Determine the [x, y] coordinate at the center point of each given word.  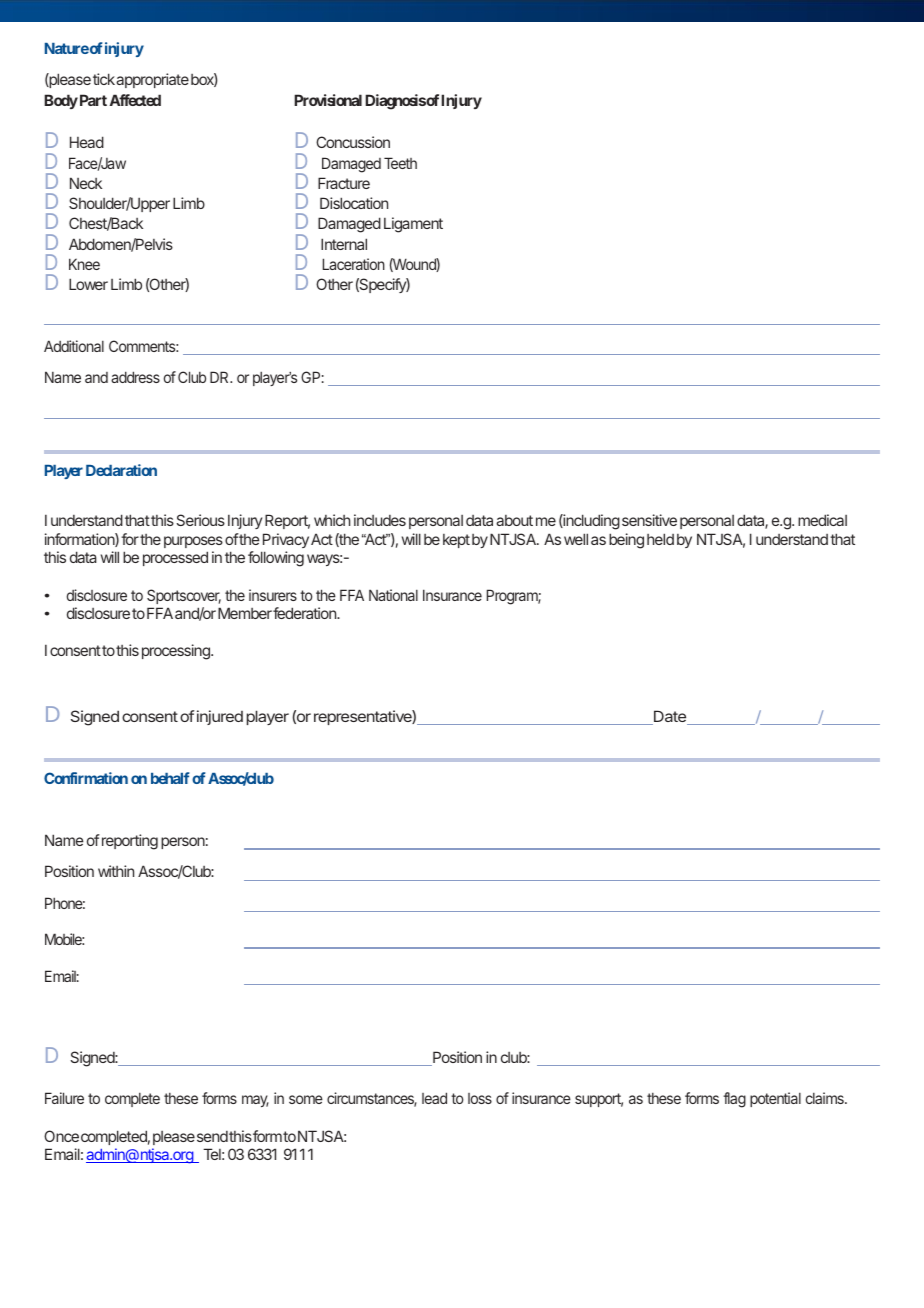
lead [434, 1098]
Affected [135, 100]
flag [734, 1100]
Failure [64, 1098]
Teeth [400, 163]
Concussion [353, 142]
